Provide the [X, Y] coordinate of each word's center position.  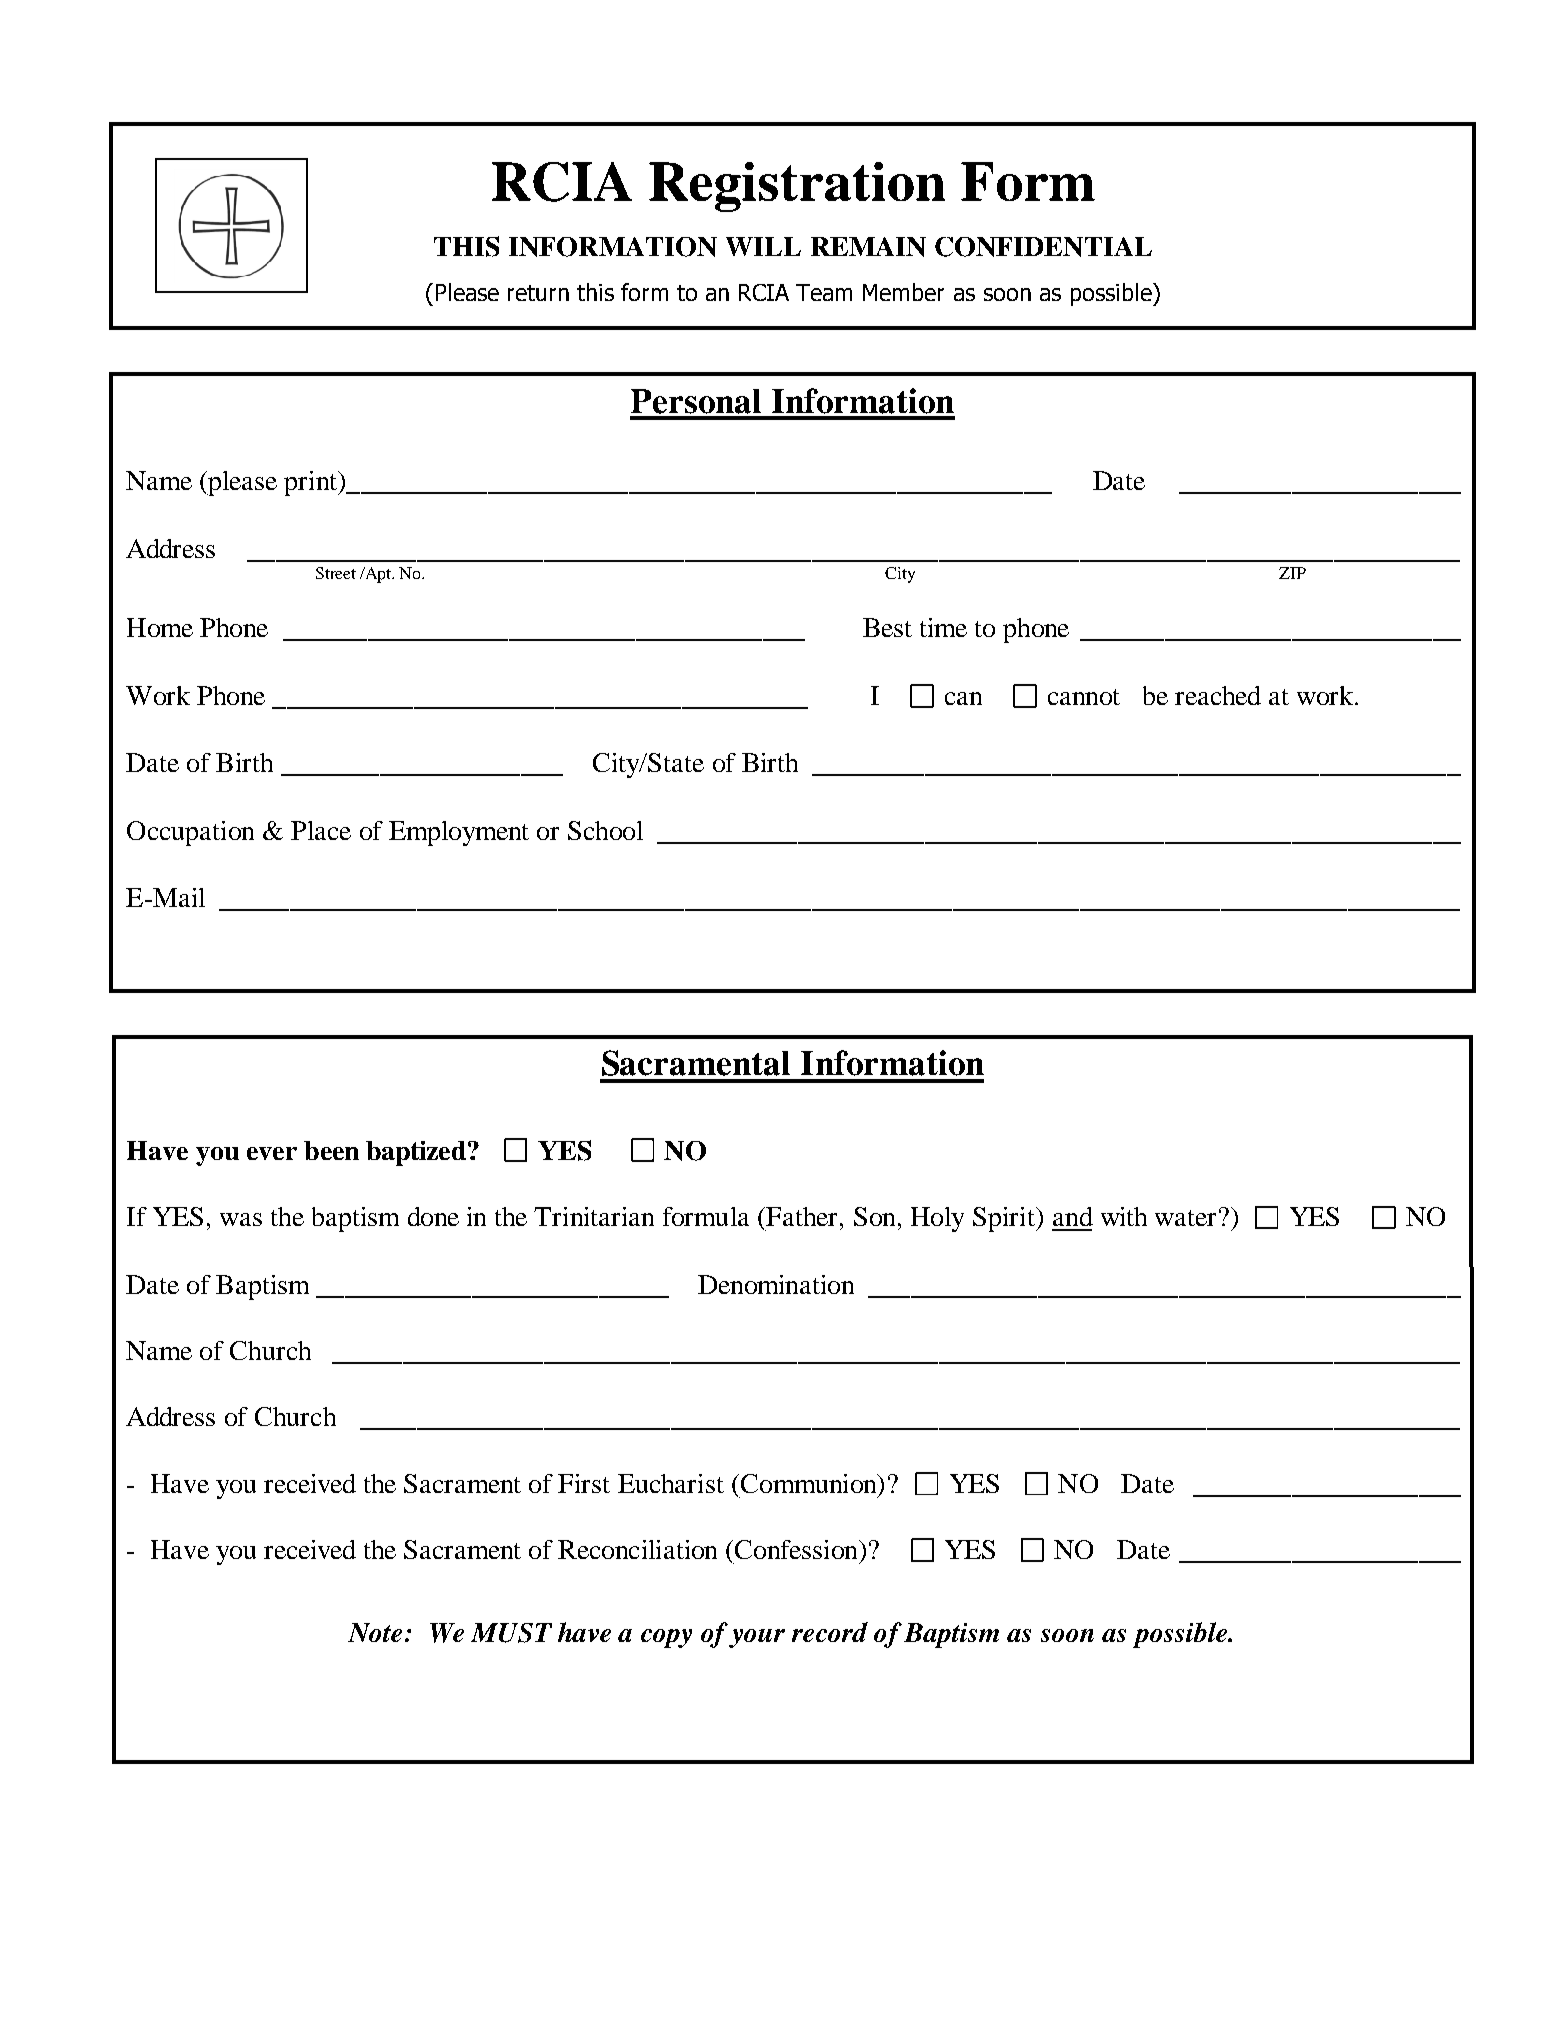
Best [887, 627]
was [241, 1219]
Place [321, 830]
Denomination [776, 1284]
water [1185, 1218]
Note [375, 1632]
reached [1218, 695]
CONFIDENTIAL [1043, 247]
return [538, 293]
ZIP [1292, 573]
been [331, 1150]
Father [800, 1216]
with [1124, 1216]
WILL [763, 246]
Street [336, 573]
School [605, 830]
